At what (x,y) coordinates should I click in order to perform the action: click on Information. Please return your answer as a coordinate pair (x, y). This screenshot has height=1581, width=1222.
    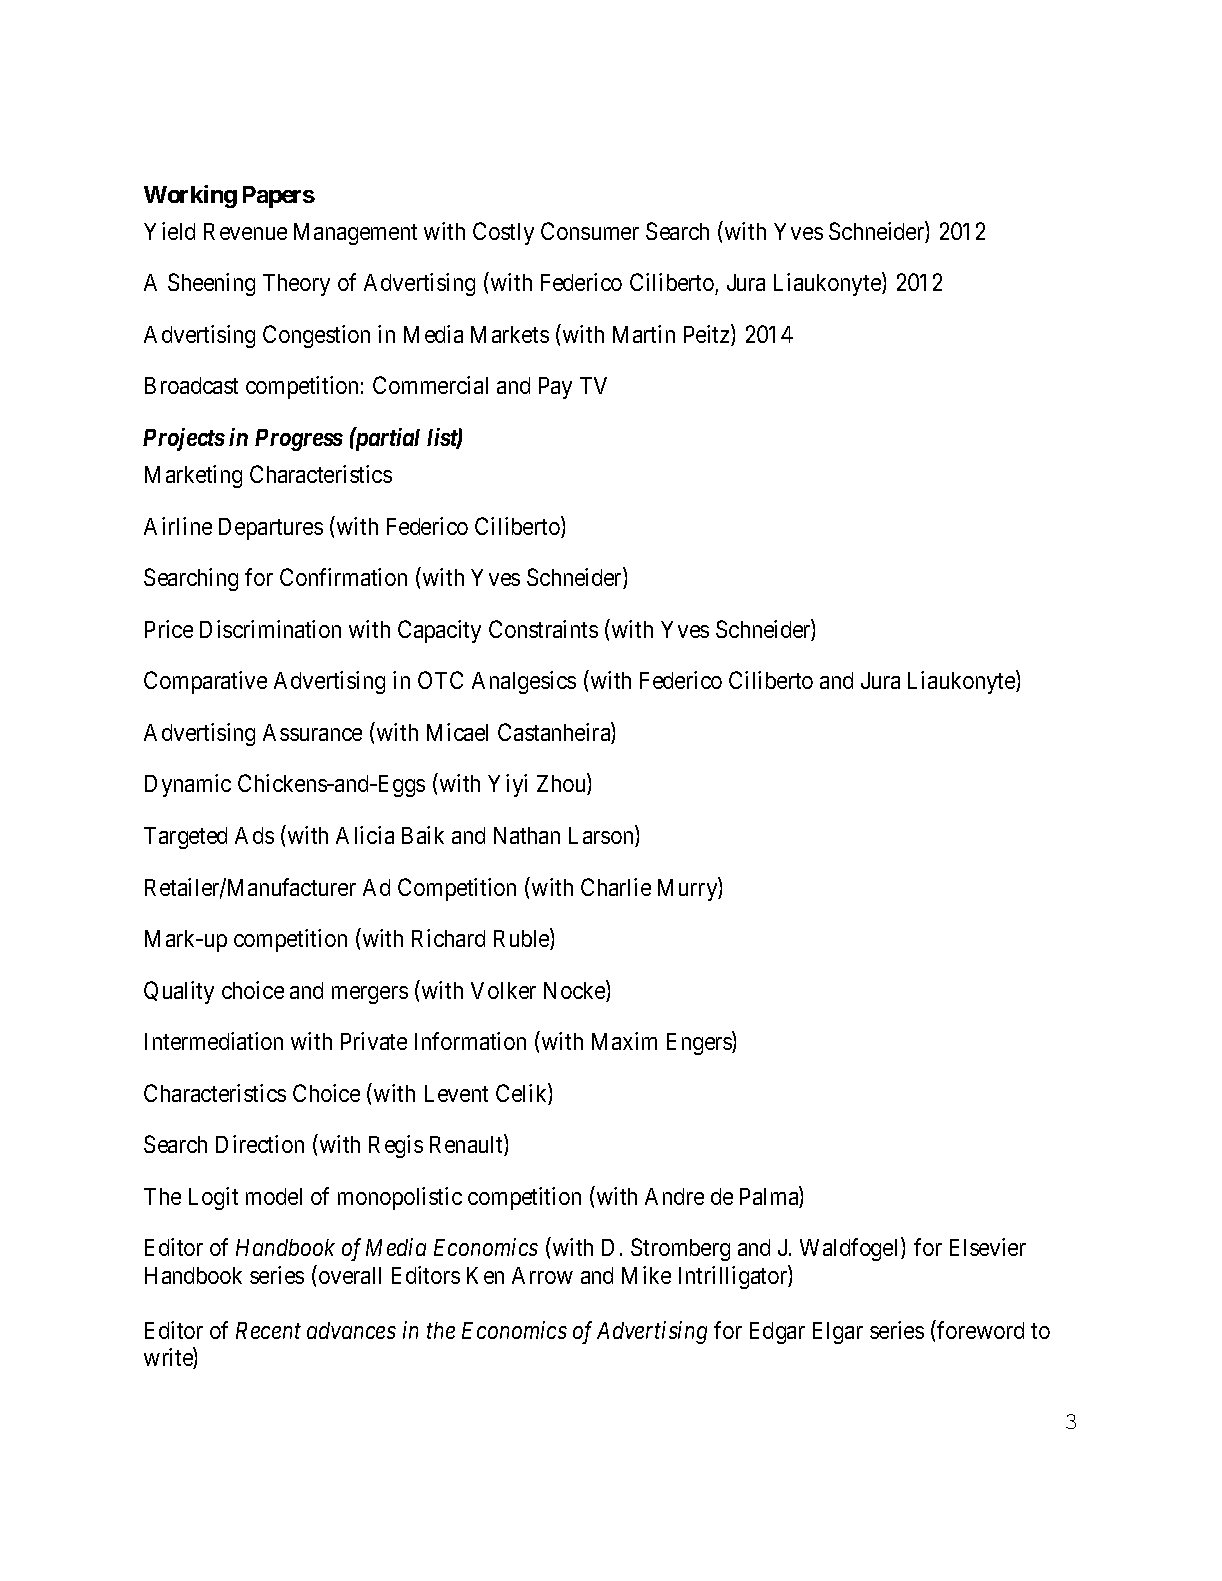
    Looking at the image, I should click on (470, 1041).
